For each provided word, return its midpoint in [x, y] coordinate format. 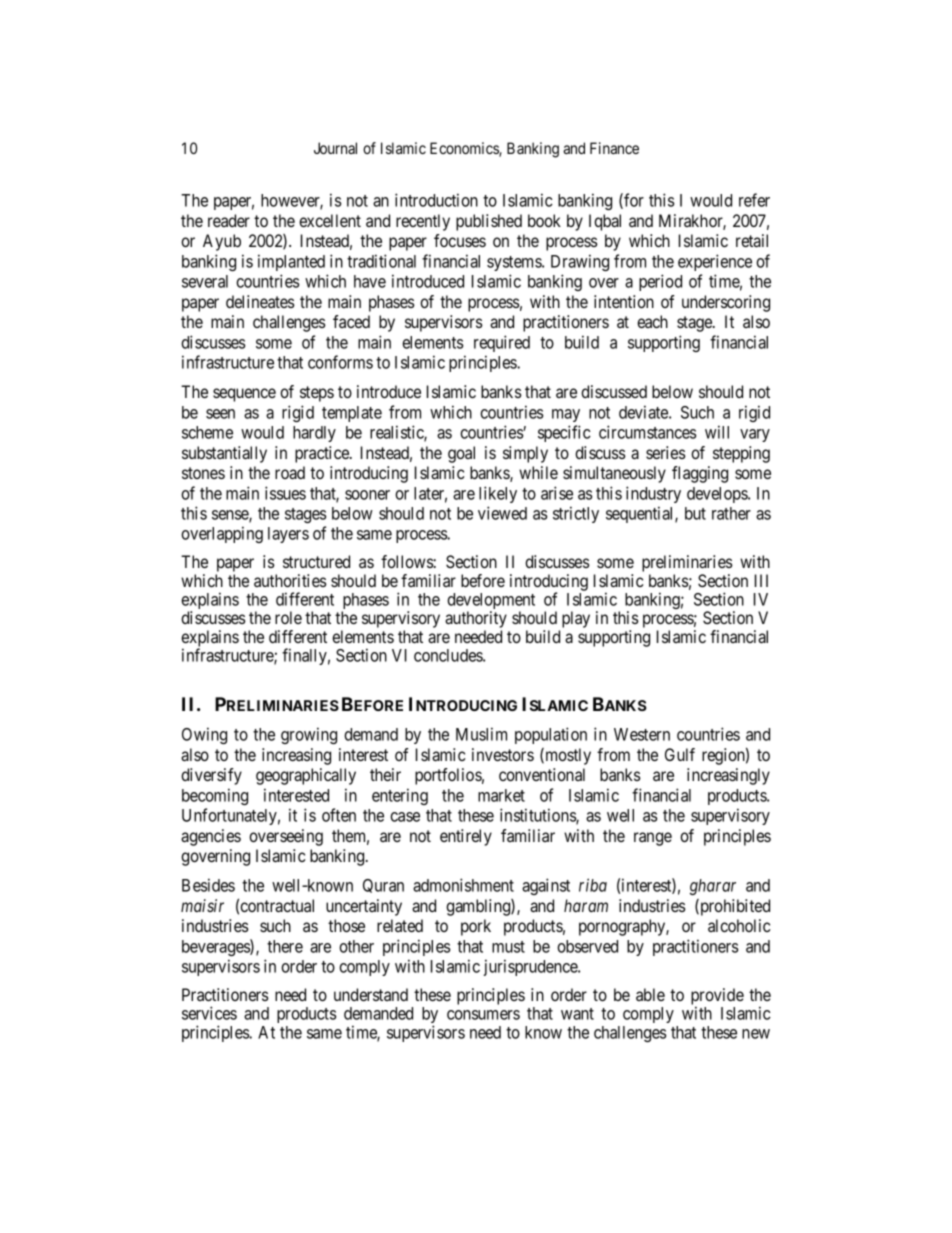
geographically [306, 776]
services [209, 1013]
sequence [244, 395]
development [491, 602]
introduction [436, 200]
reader [229, 220]
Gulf [680, 754]
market [501, 795]
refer [754, 200]
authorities [290, 580]
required [502, 343]
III [761, 580]
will [717, 432]
